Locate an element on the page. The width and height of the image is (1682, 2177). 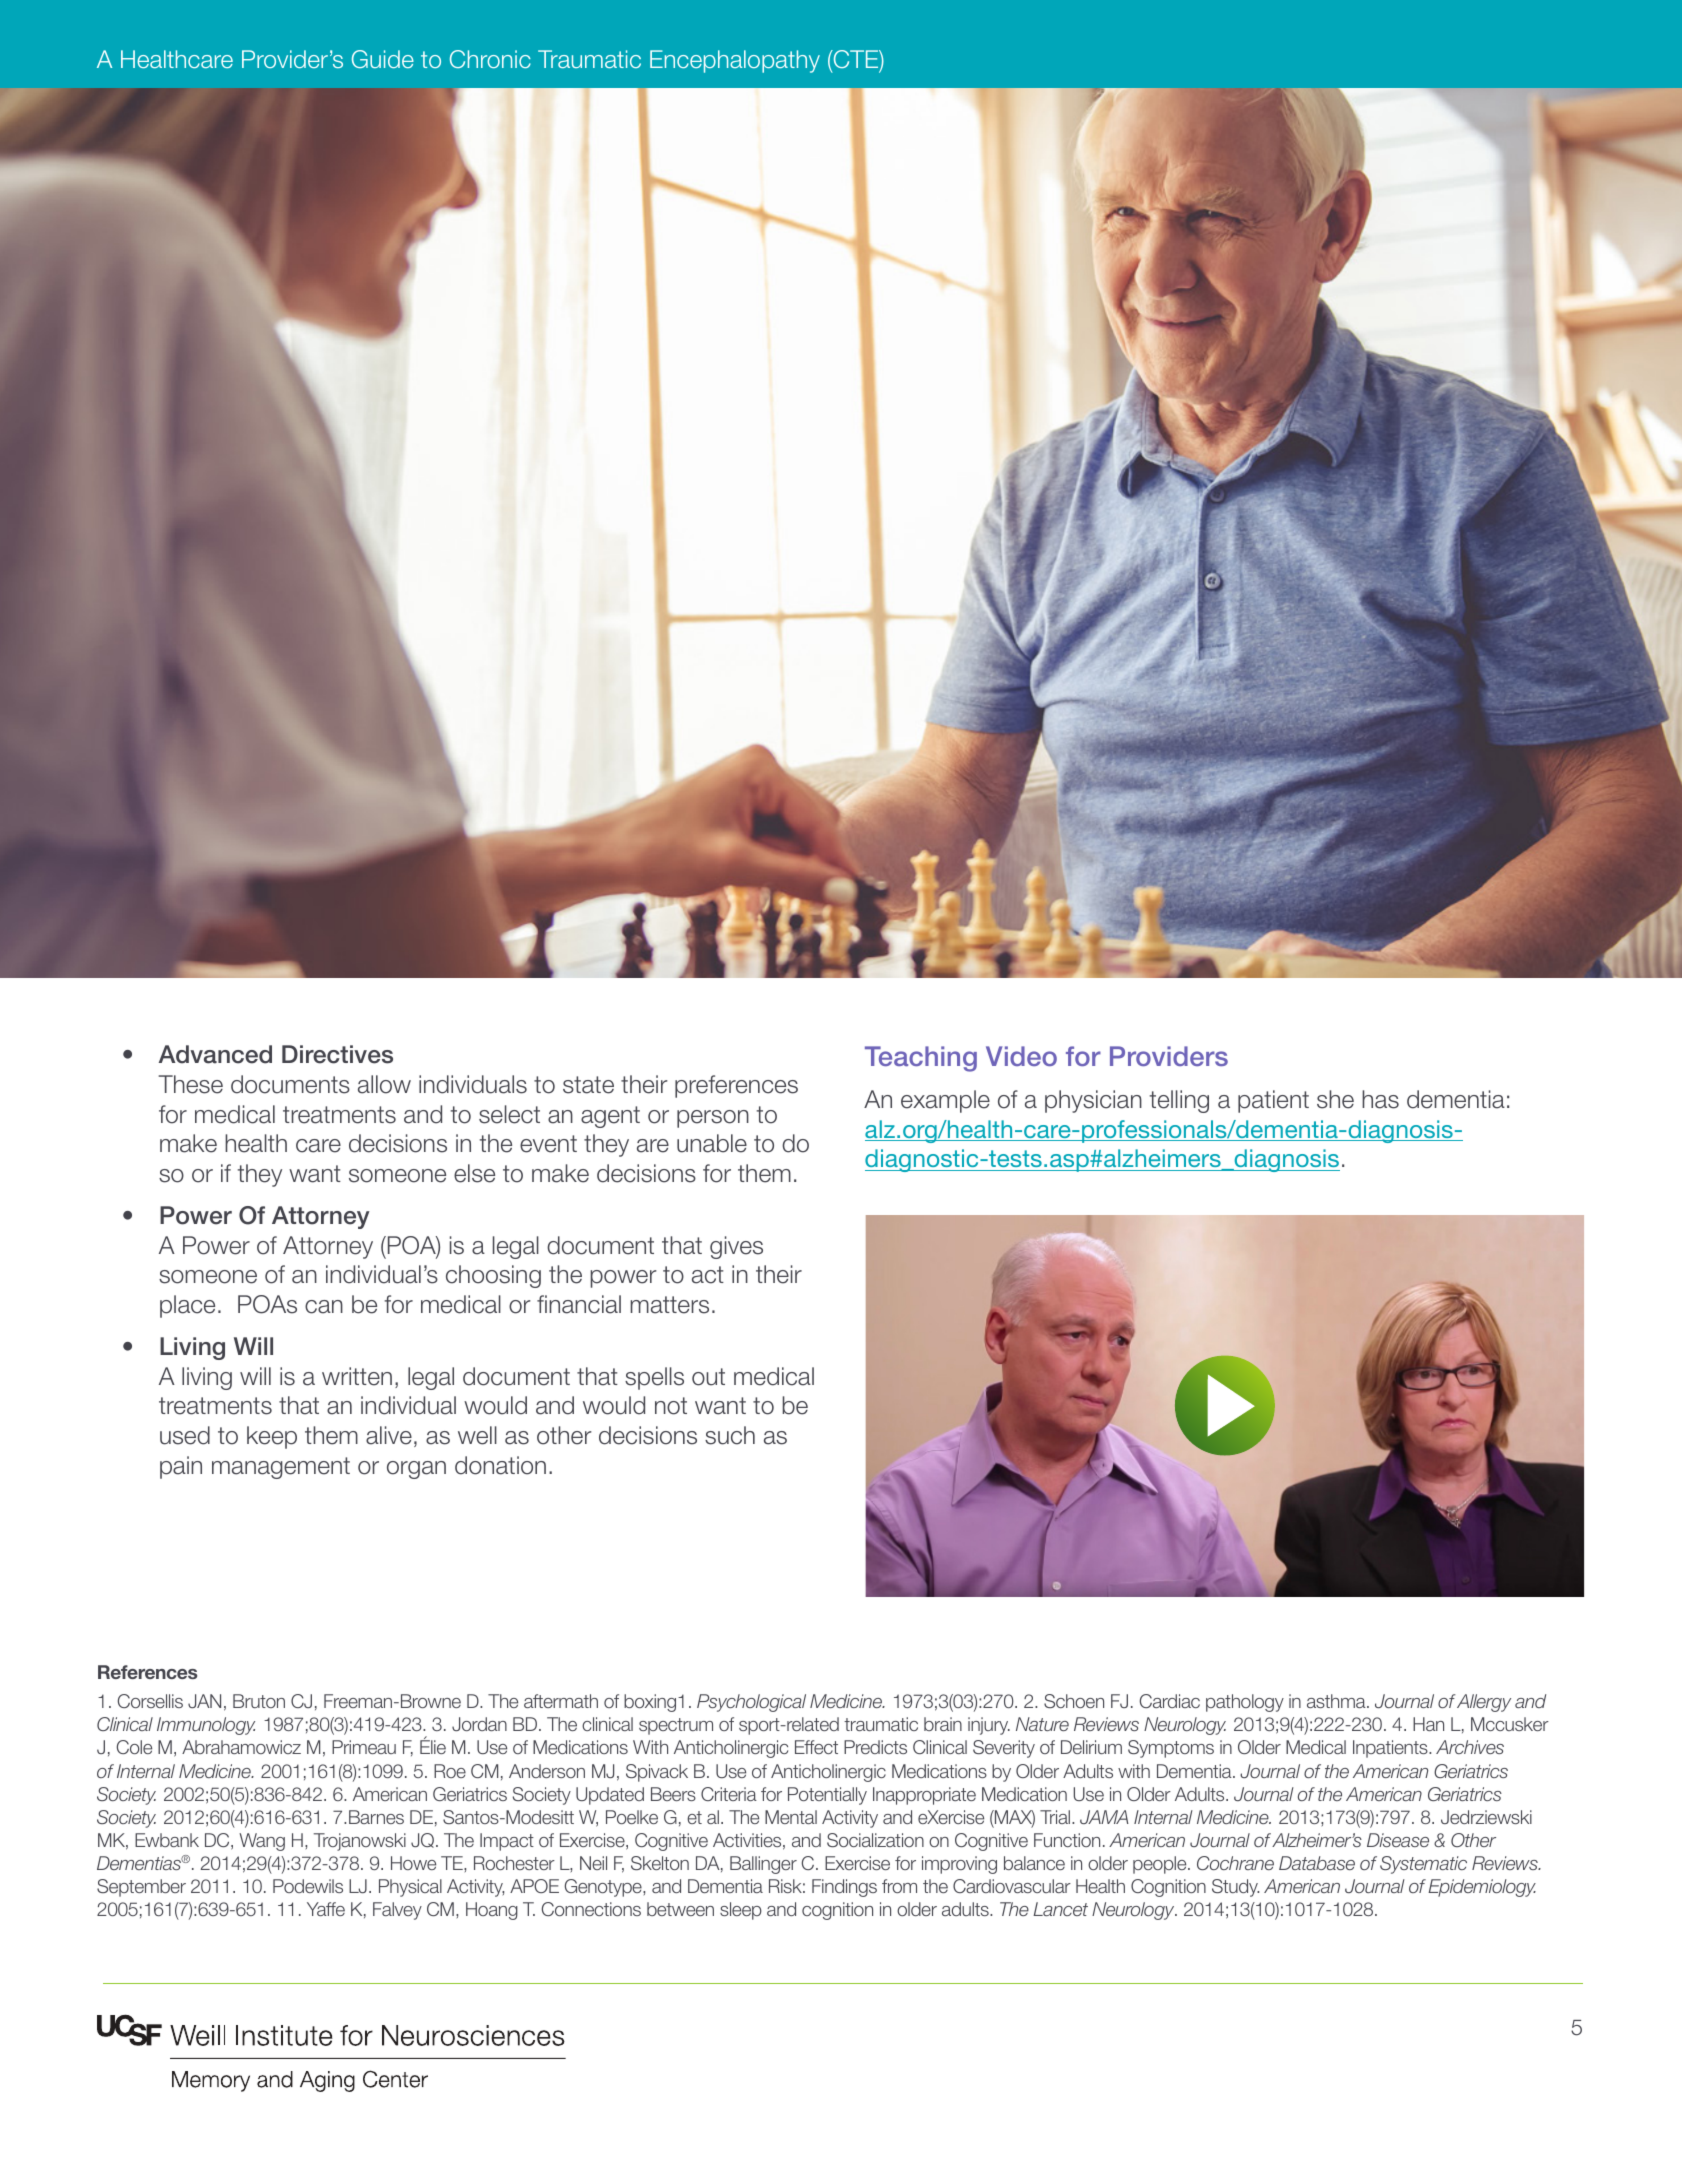
Encephalopathy is located at coordinates (735, 61).
